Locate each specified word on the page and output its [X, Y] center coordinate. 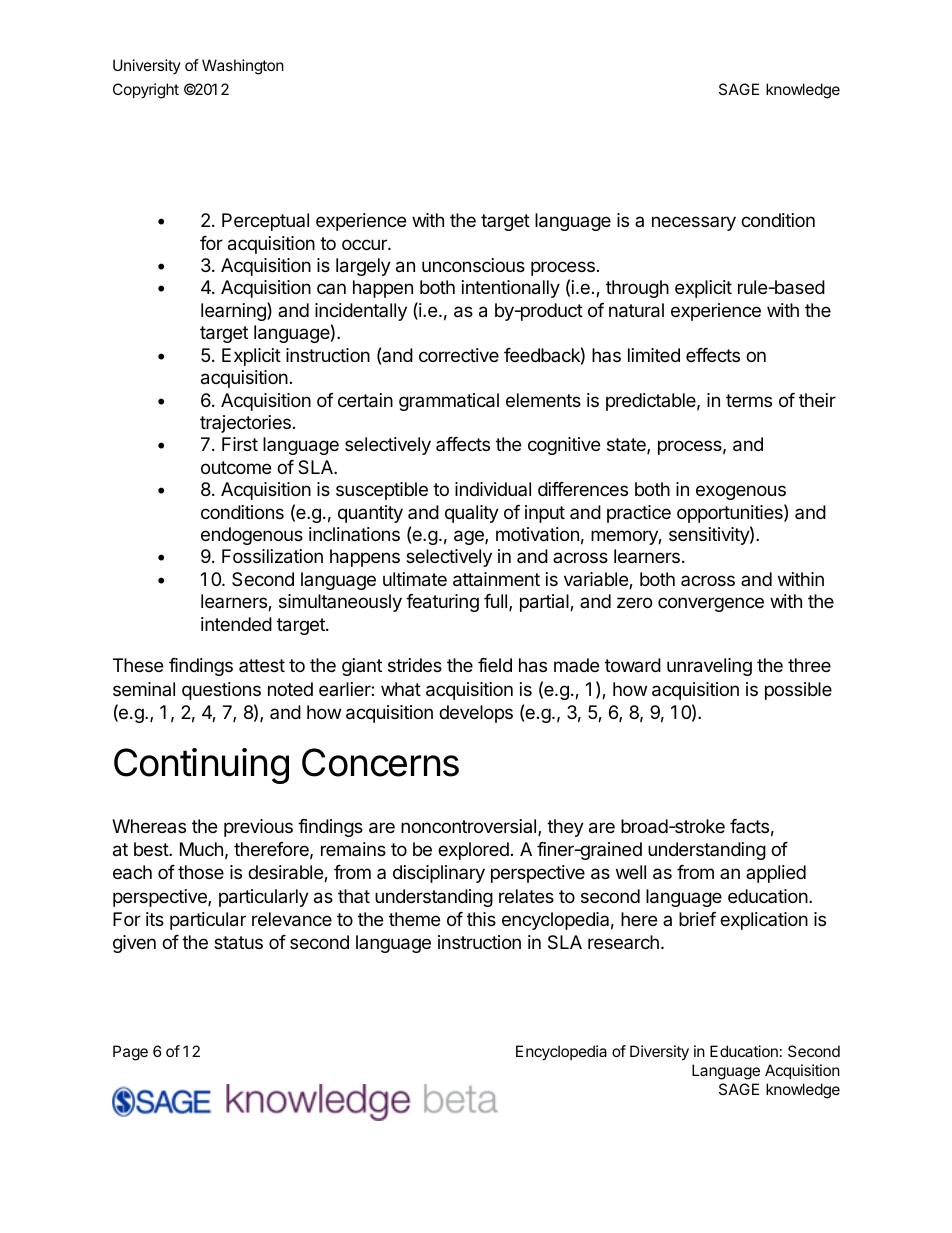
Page [130, 1053]
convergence [711, 604]
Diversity [659, 1053]
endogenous [252, 536]
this [481, 919]
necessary [694, 223]
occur [365, 244]
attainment [496, 579]
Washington [243, 67]
